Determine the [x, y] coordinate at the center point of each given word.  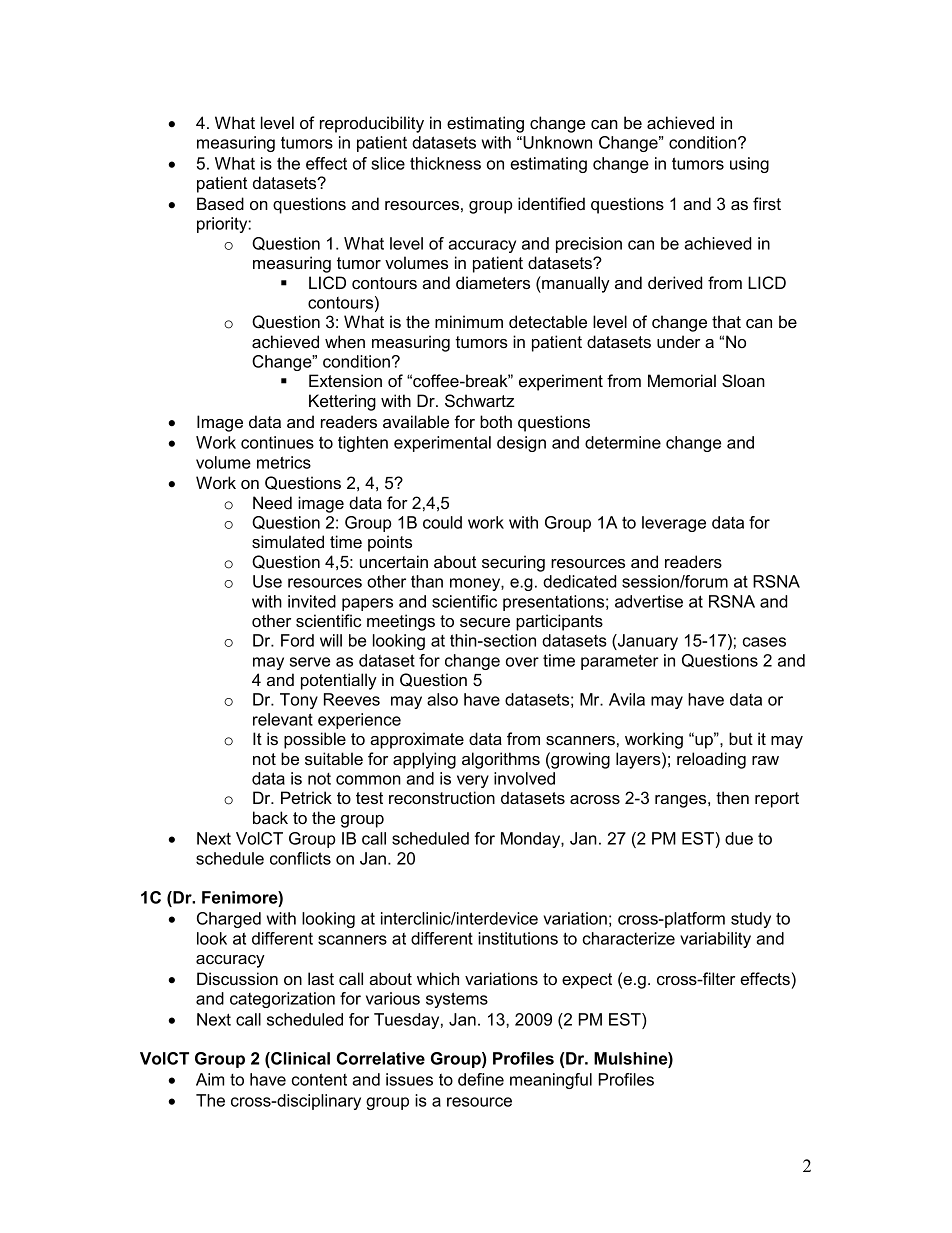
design [521, 444]
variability [715, 940]
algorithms [501, 760]
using [749, 165]
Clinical [299, 1060]
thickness [445, 163]
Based [220, 203]
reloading [711, 760]
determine [623, 442]
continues [277, 442]
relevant [283, 719]
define [481, 1079]
